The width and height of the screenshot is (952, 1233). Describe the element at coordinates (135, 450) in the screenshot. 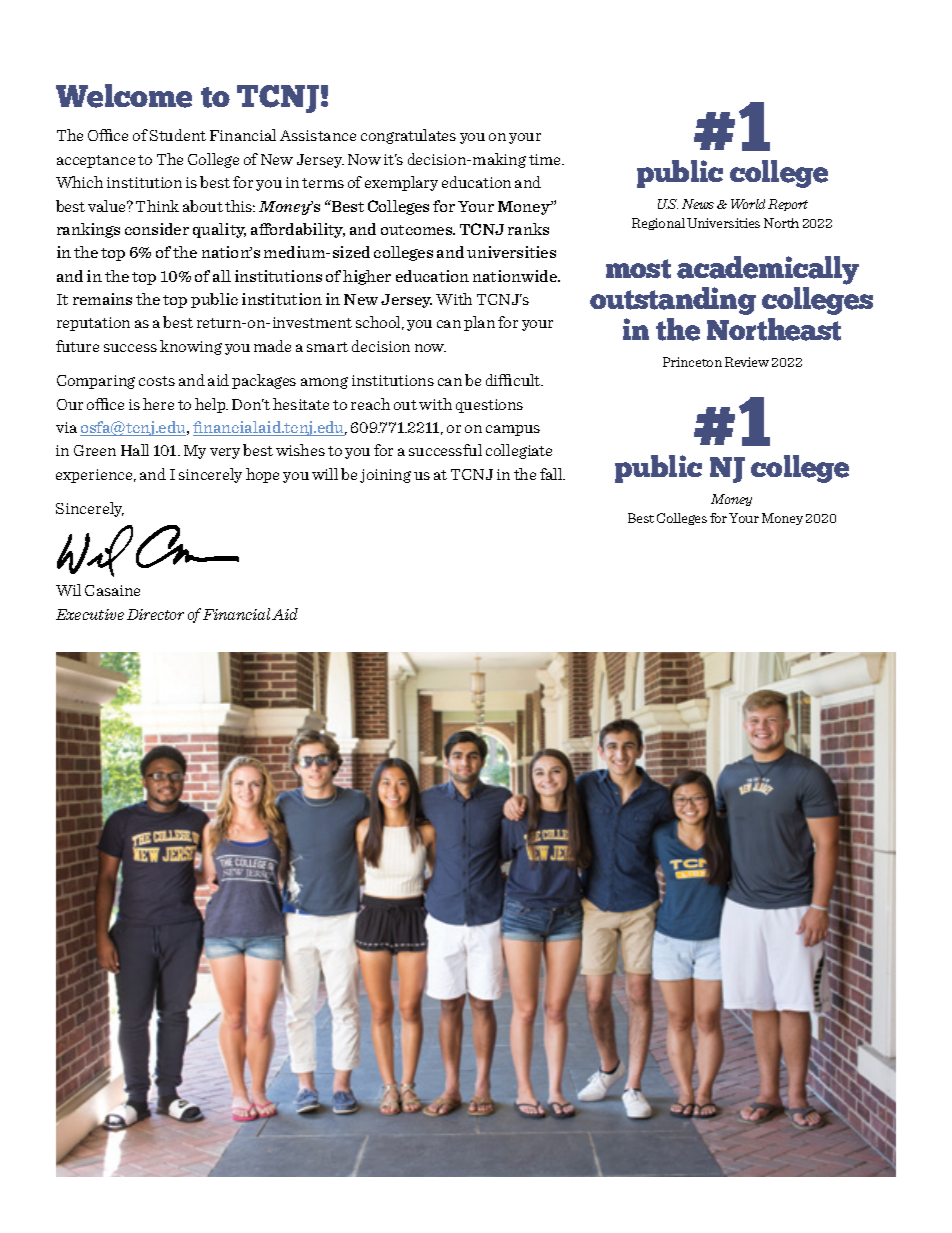

I see `Hall` at that location.
